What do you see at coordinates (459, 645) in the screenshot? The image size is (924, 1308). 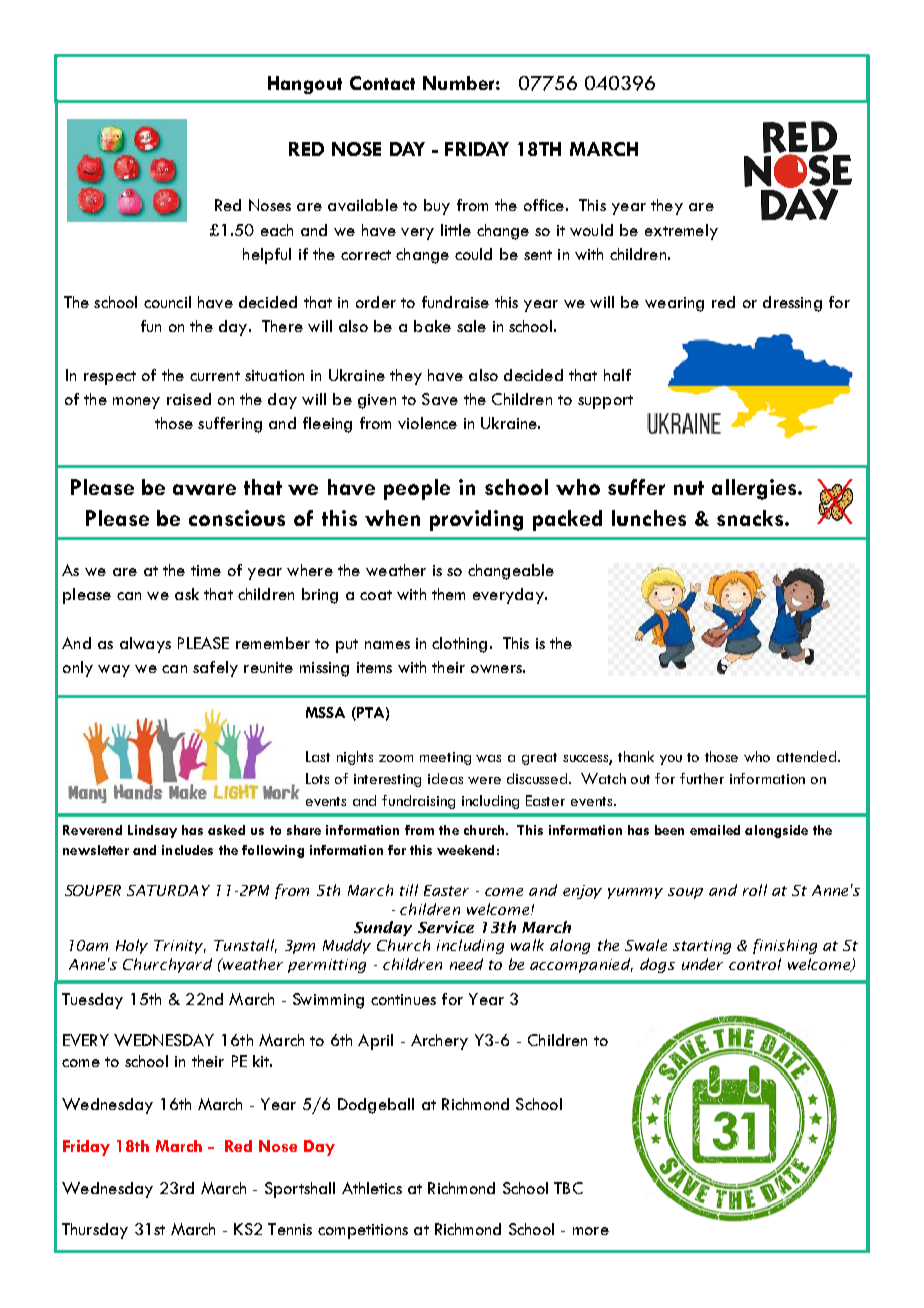 I see `clothing` at bounding box center [459, 645].
